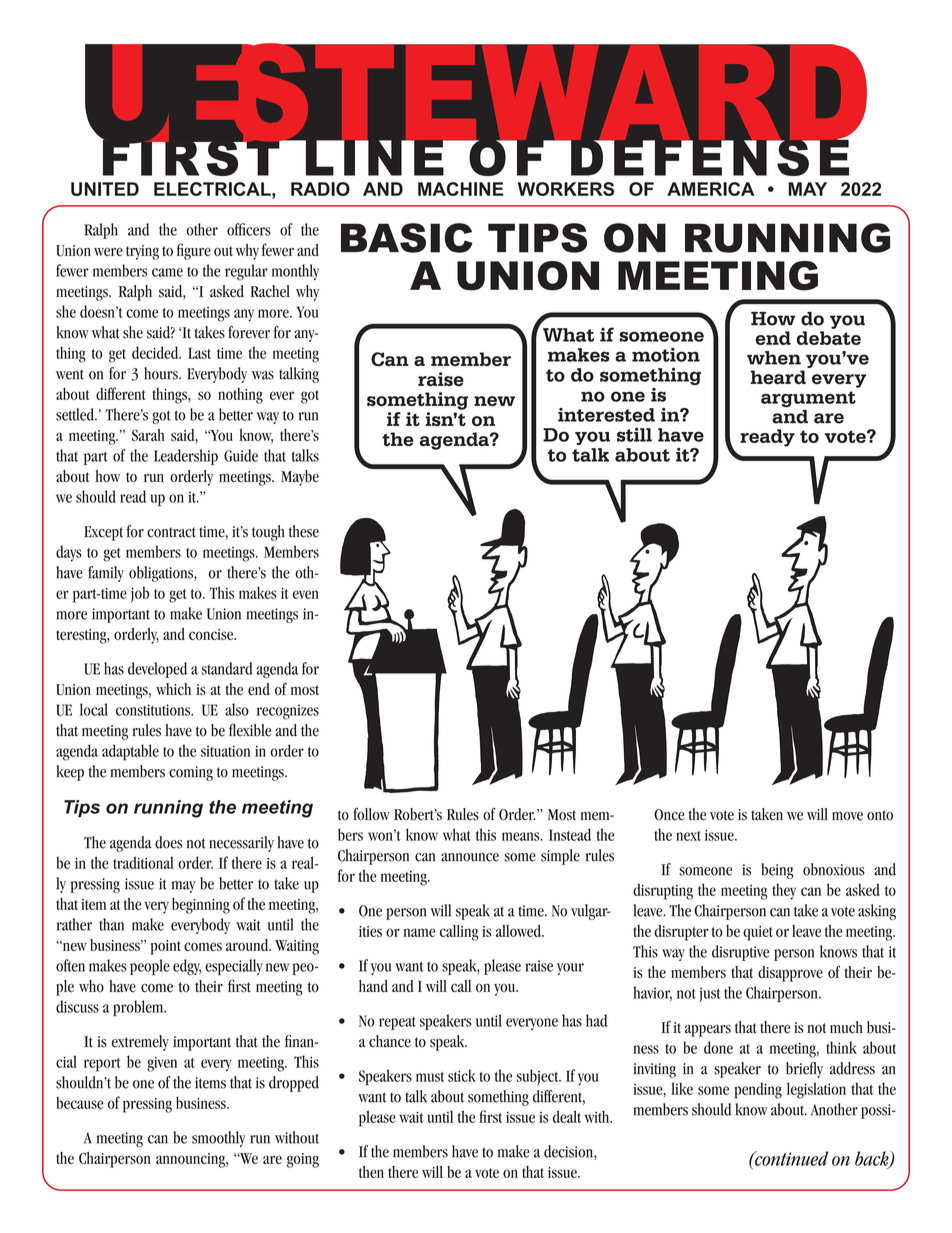 The image size is (952, 1233). What do you see at coordinates (460, 189) in the page?
I see `MACHINE` at bounding box center [460, 189].
